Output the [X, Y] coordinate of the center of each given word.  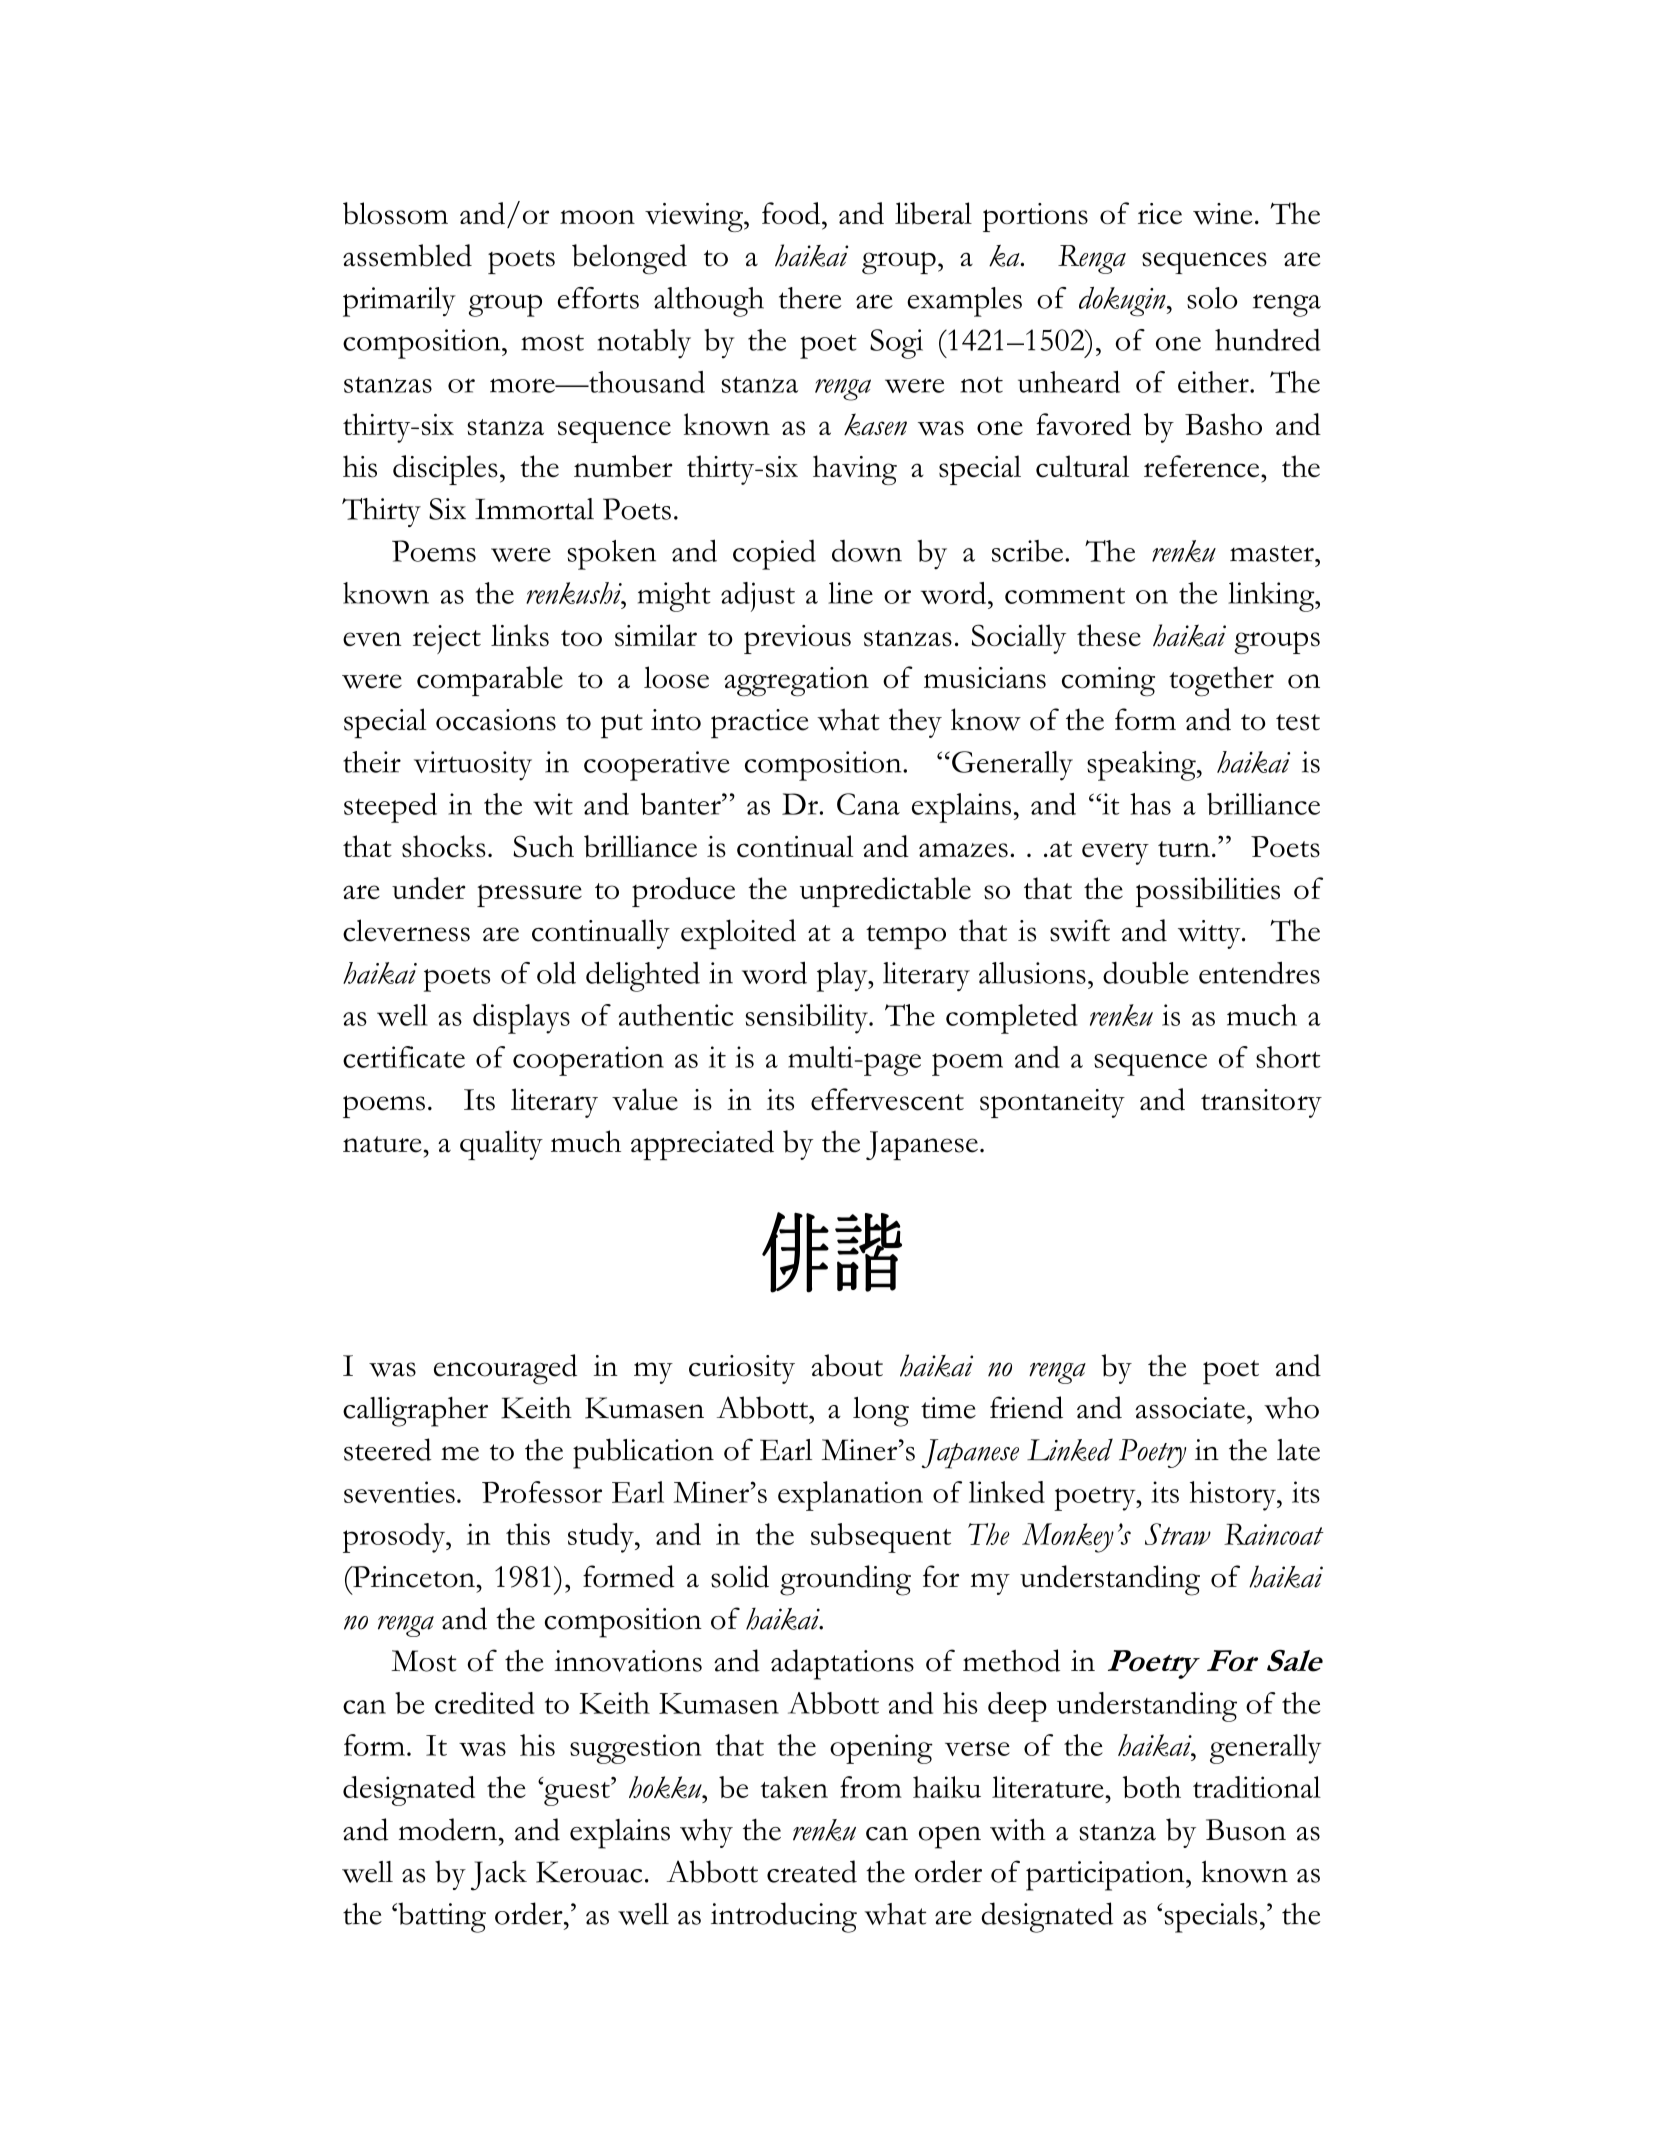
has [1150, 804]
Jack [499, 1876]
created [812, 1871]
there [810, 298]
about [847, 1365]
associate [1190, 1408]
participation [1106, 1876]
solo [1212, 298]
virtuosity [473, 766]
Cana [868, 804]
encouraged [505, 1369]
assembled [407, 255]
